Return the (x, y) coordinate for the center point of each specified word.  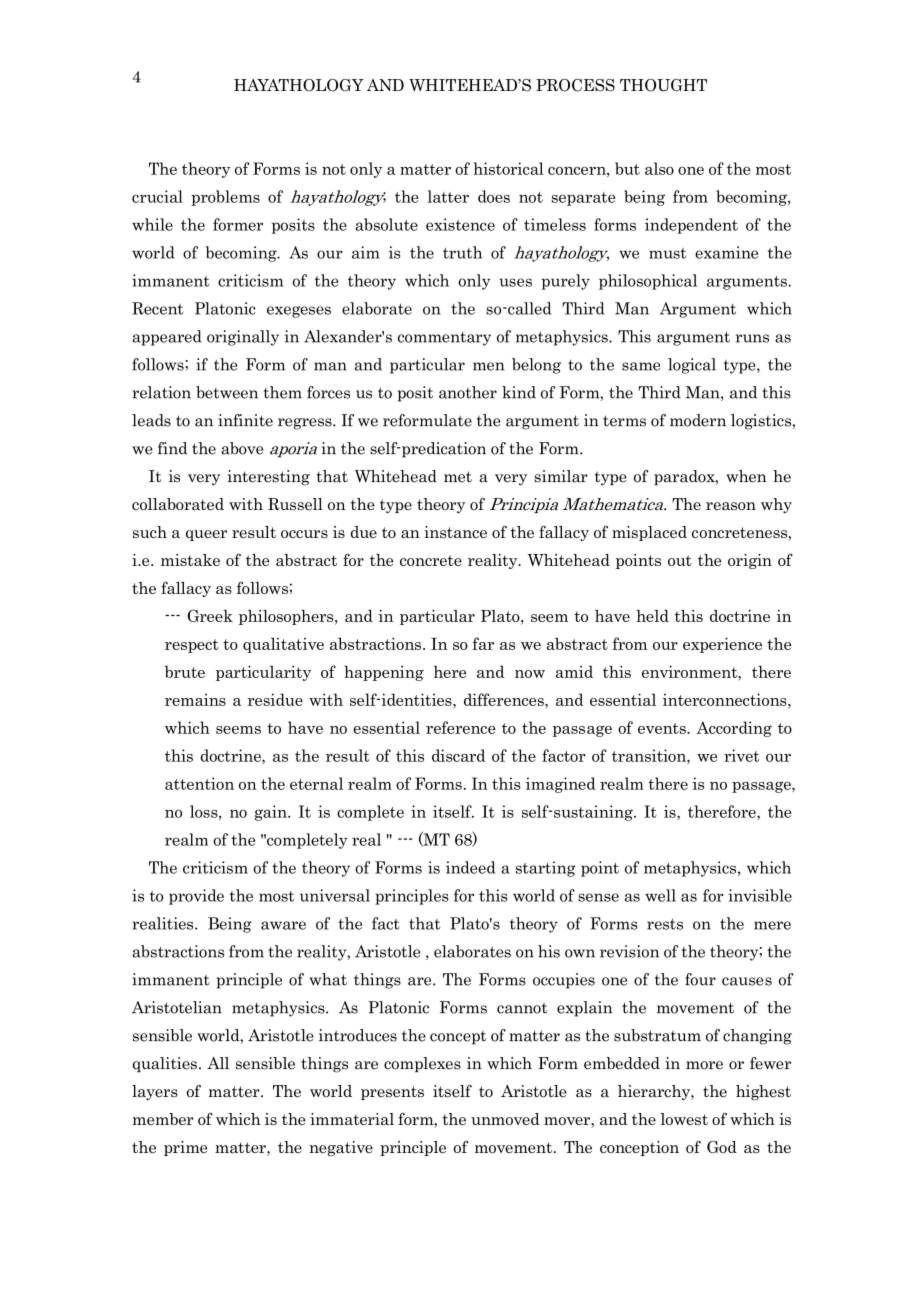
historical (509, 168)
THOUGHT (663, 85)
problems (225, 198)
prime (185, 1148)
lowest (684, 1119)
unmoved (505, 1119)
